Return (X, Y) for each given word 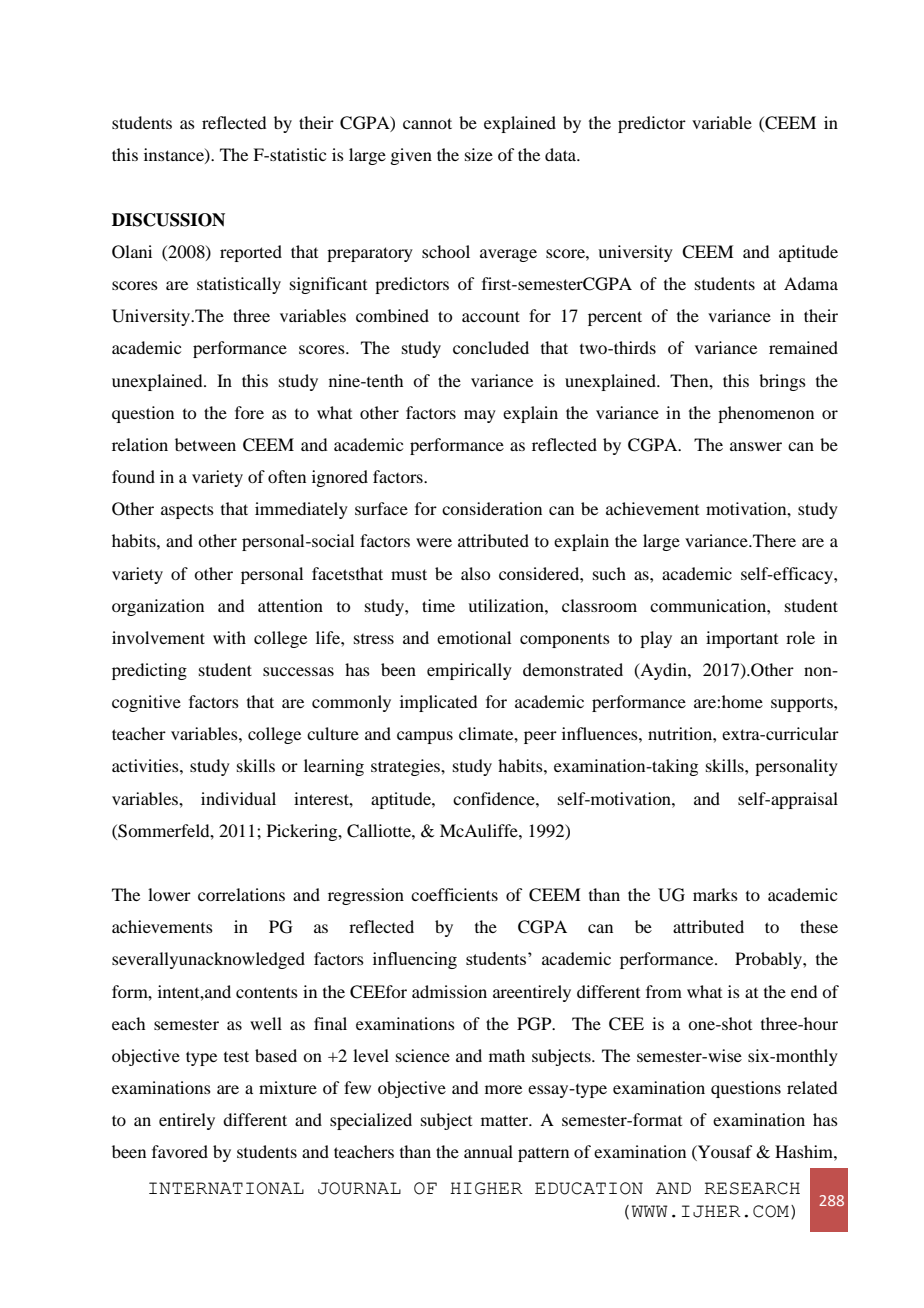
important (742, 639)
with (229, 637)
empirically (469, 671)
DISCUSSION (168, 220)
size (479, 154)
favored (180, 1151)
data (562, 154)
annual (488, 1151)
